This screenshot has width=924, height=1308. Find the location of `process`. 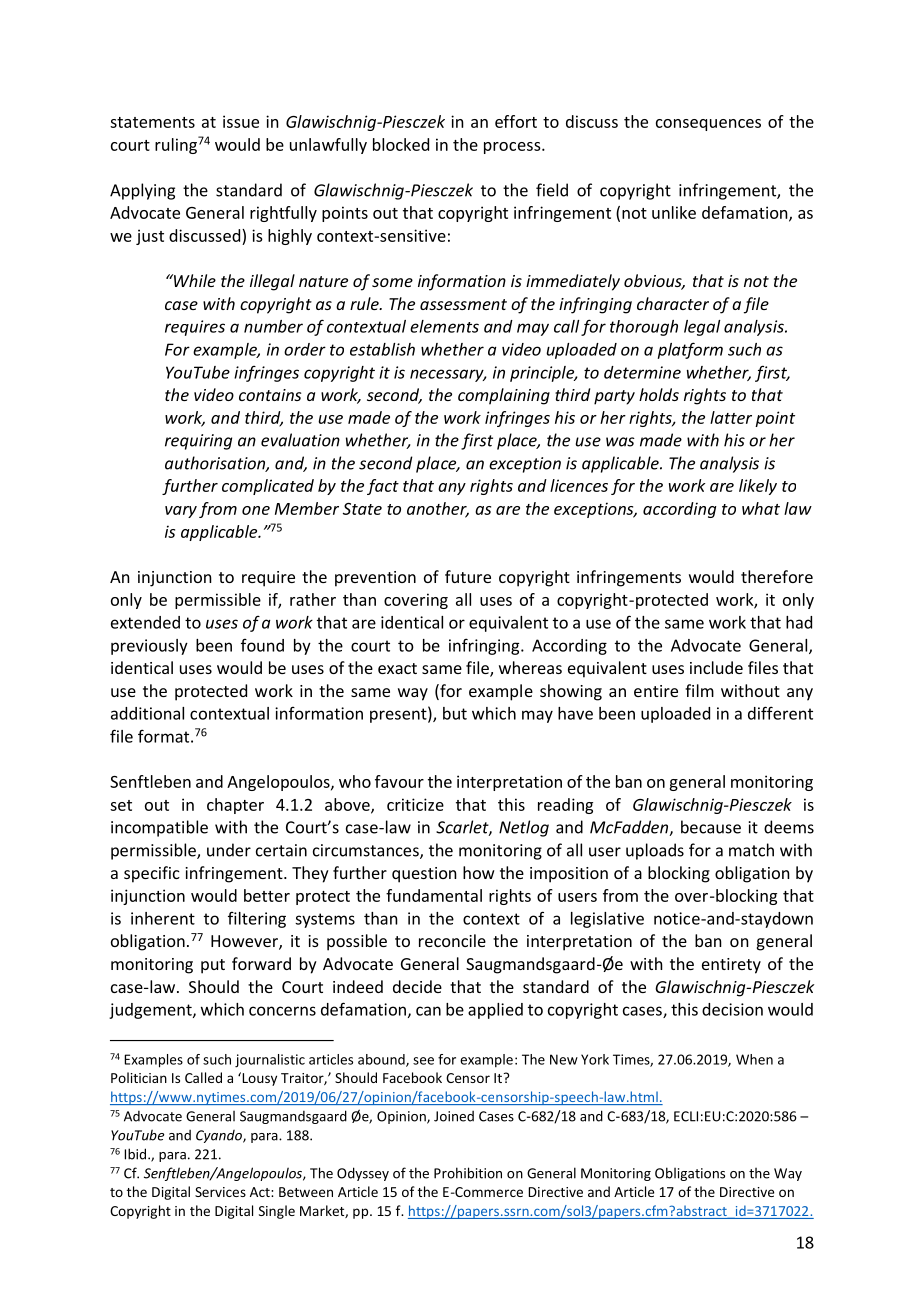

process is located at coordinates (513, 148).
